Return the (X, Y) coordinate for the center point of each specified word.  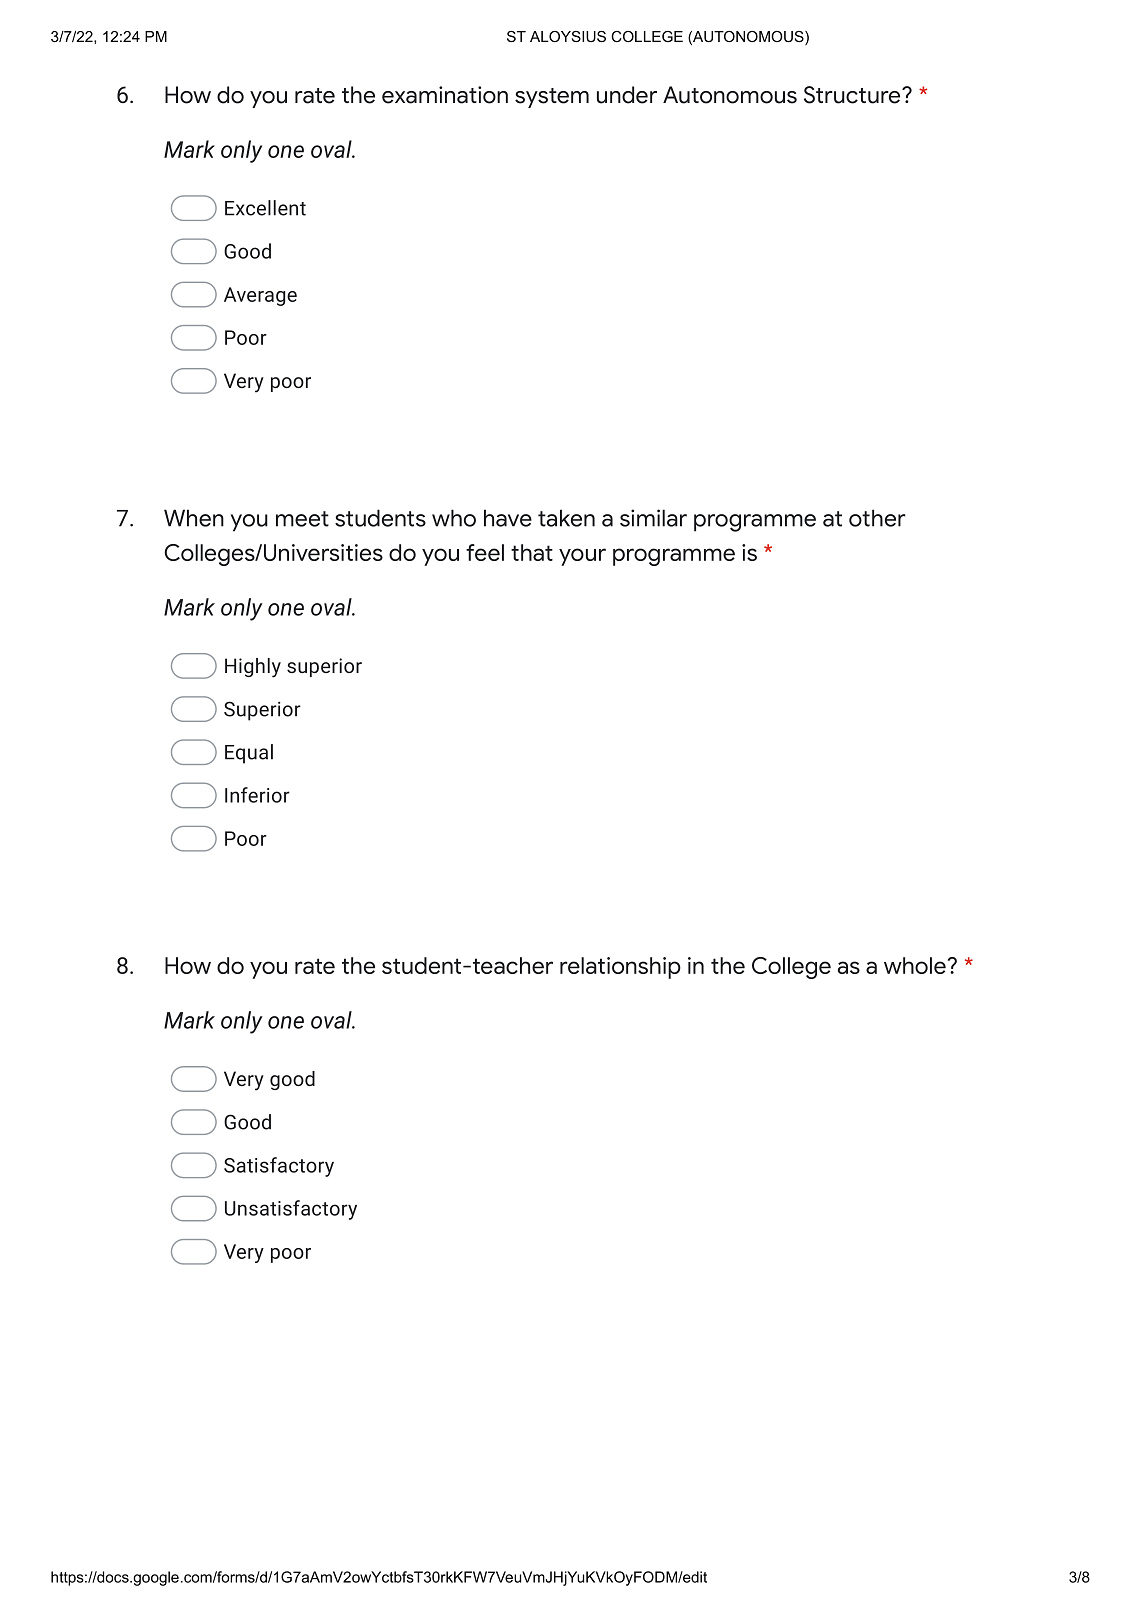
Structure (853, 95)
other (877, 518)
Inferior (257, 795)
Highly (253, 668)
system (552, 98)
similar (653, 518)
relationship (620, 968)
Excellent (265, 208)
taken (566, 518)
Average (260, 296)
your (582, 557)
